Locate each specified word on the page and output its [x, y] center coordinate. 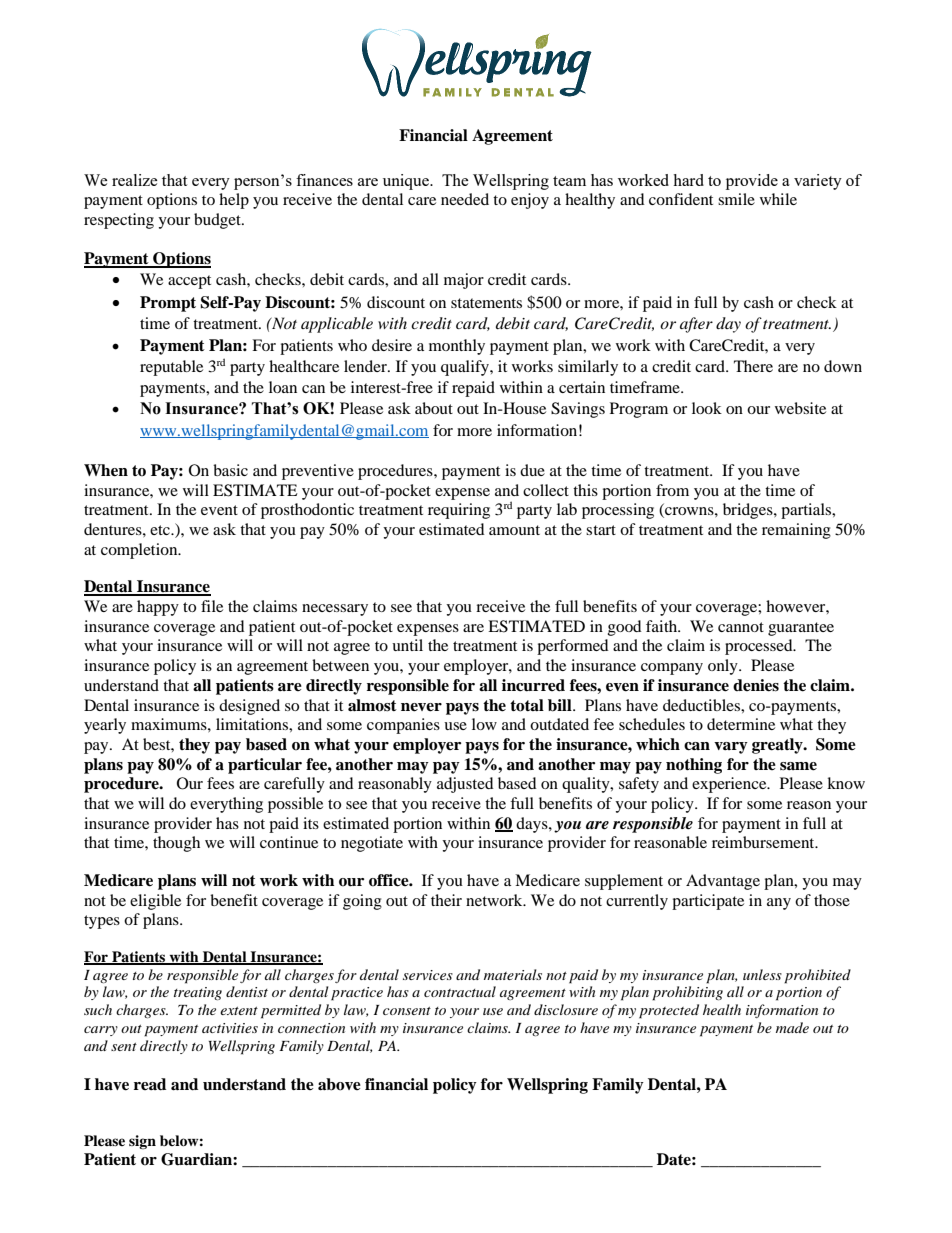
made [792, 1027]
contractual [460, 991]
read [150, 1084]
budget [218, 221]
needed [465, 199]
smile [736, 199]
